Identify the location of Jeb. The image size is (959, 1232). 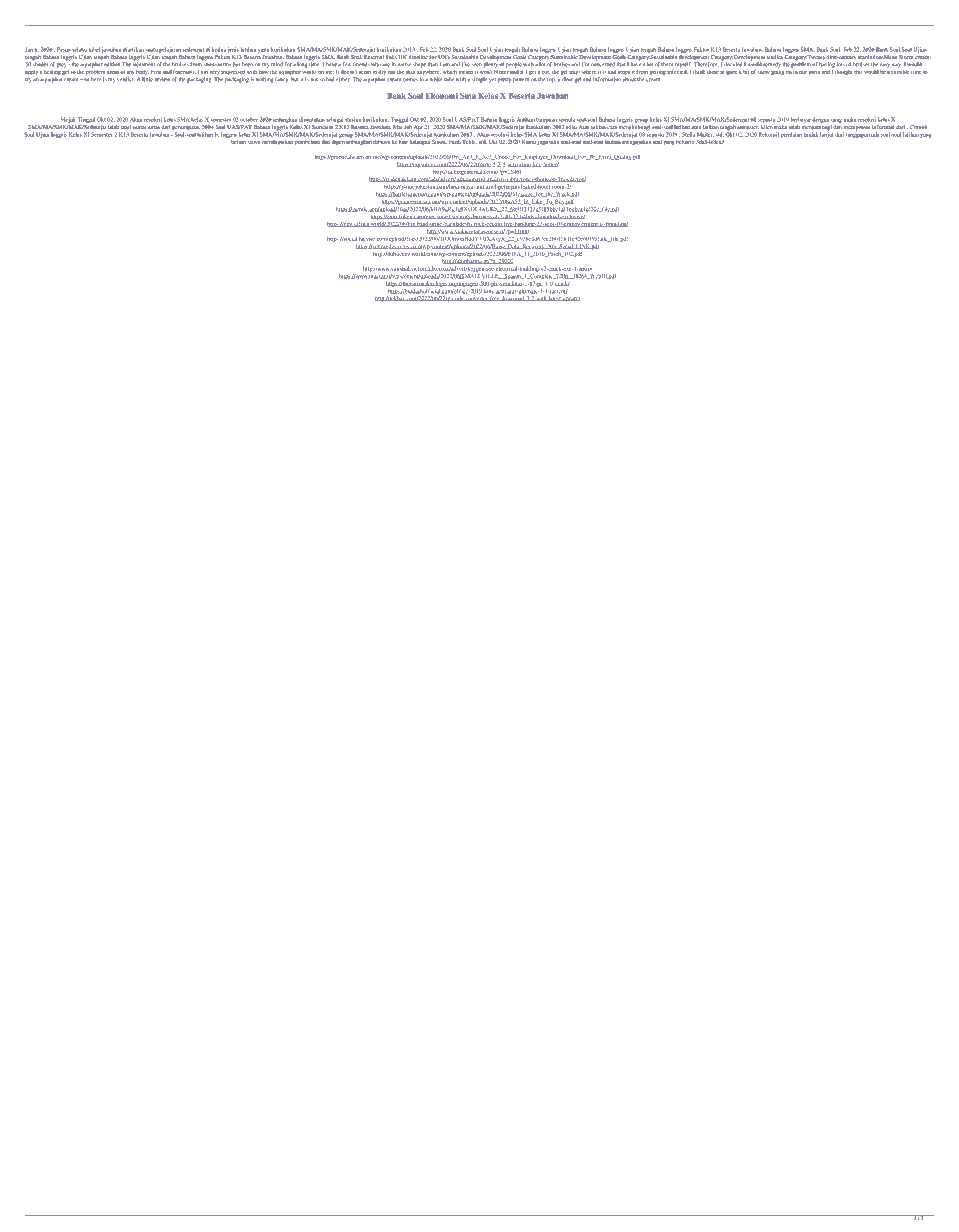
(408, 127).
